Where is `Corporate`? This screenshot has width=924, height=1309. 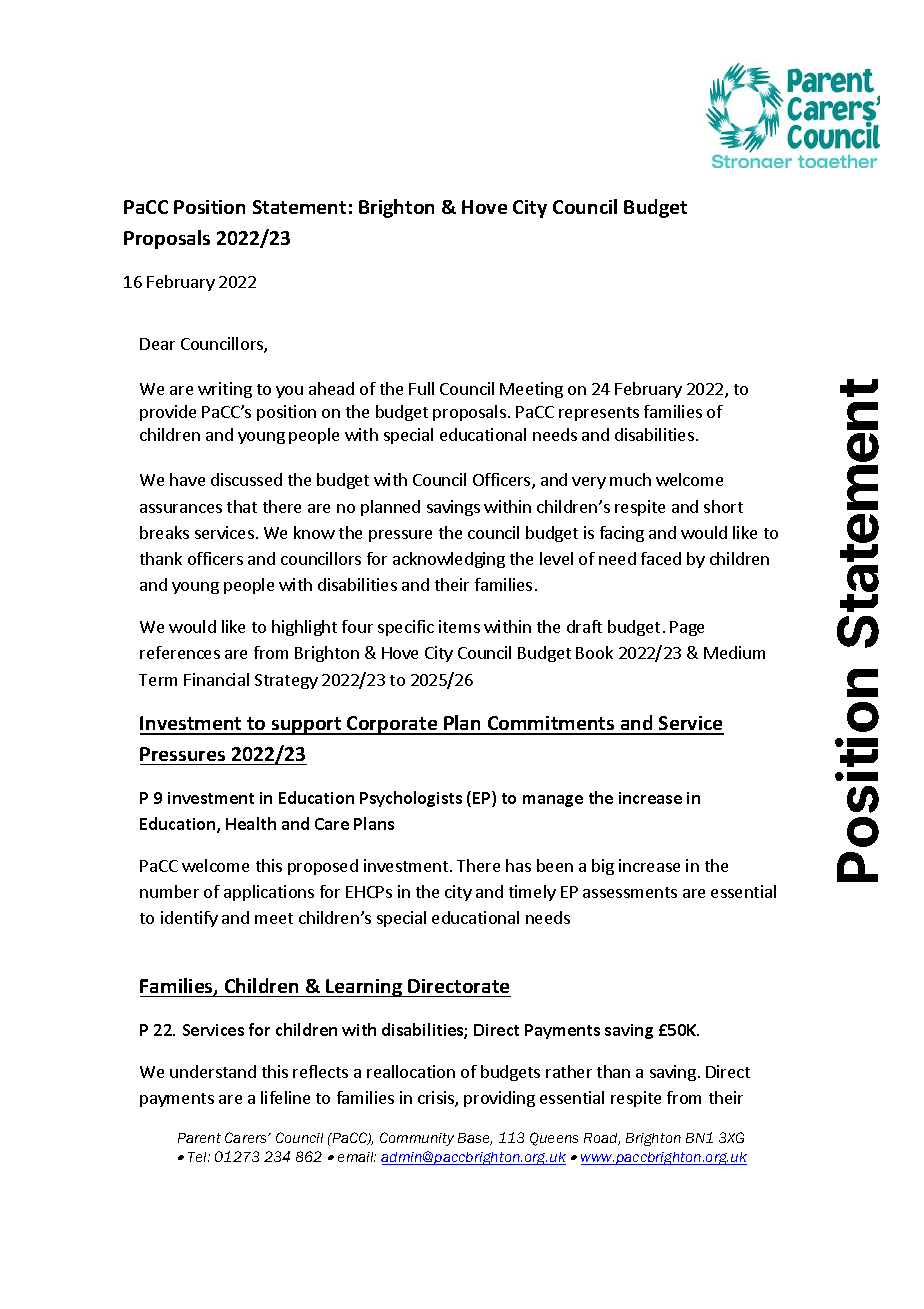 Corporate is located at coordinates (392, 725).
